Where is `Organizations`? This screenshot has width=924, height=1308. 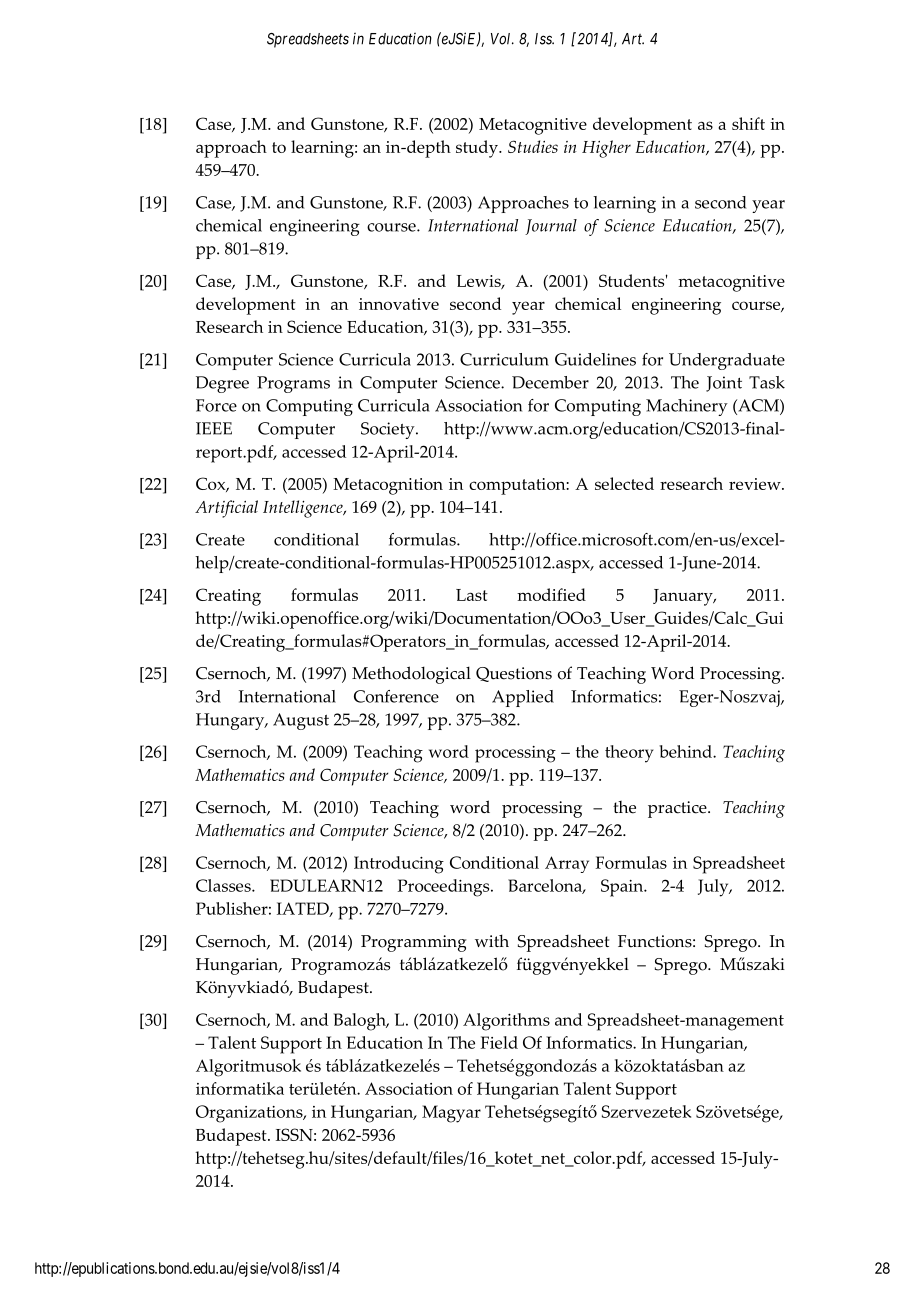 Organizations is located at coordinates (250, 1114).
